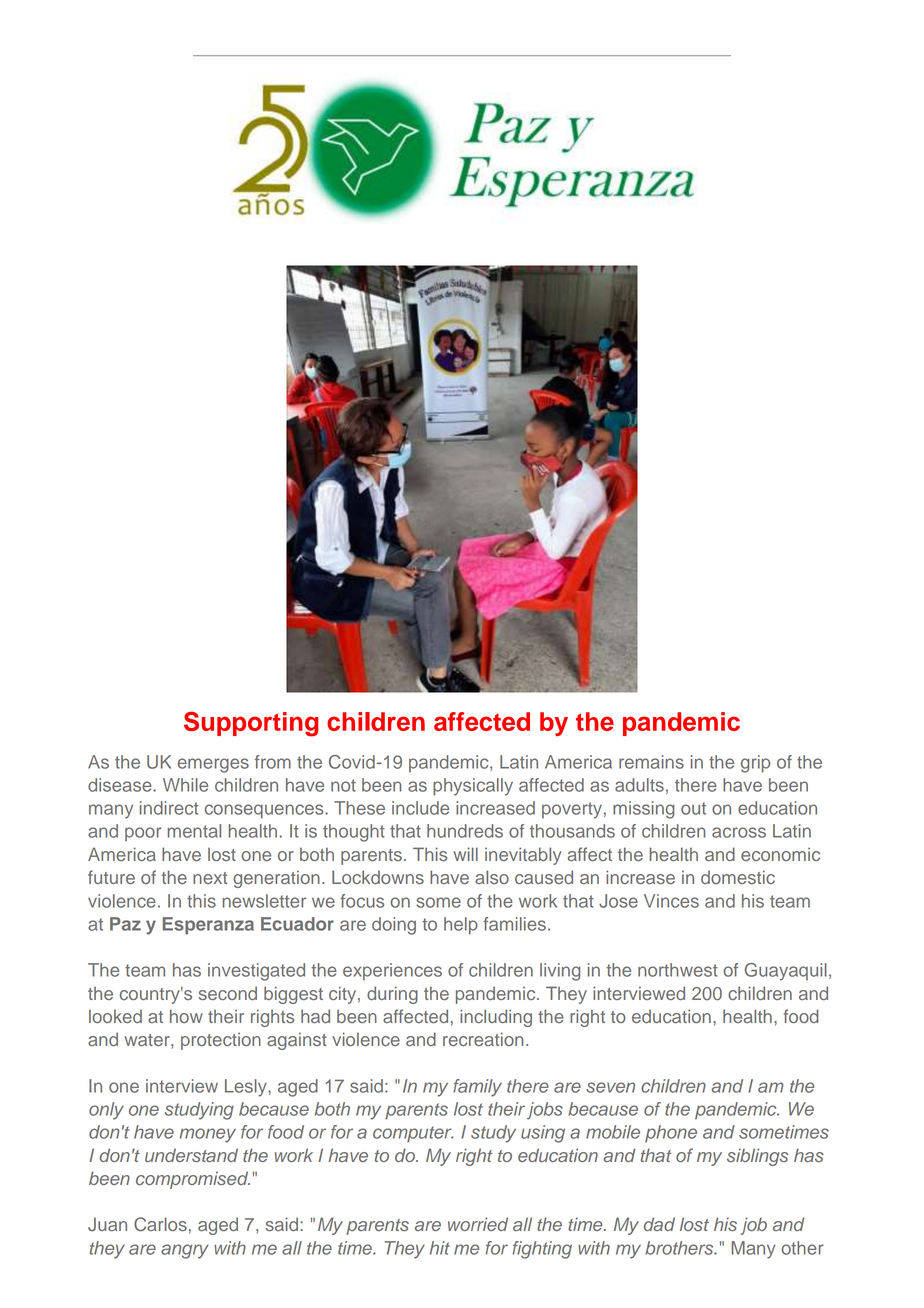 Image resolution: width=924 pixels, height=1308 pixels. I want to click on money, so click(208, 1135).
